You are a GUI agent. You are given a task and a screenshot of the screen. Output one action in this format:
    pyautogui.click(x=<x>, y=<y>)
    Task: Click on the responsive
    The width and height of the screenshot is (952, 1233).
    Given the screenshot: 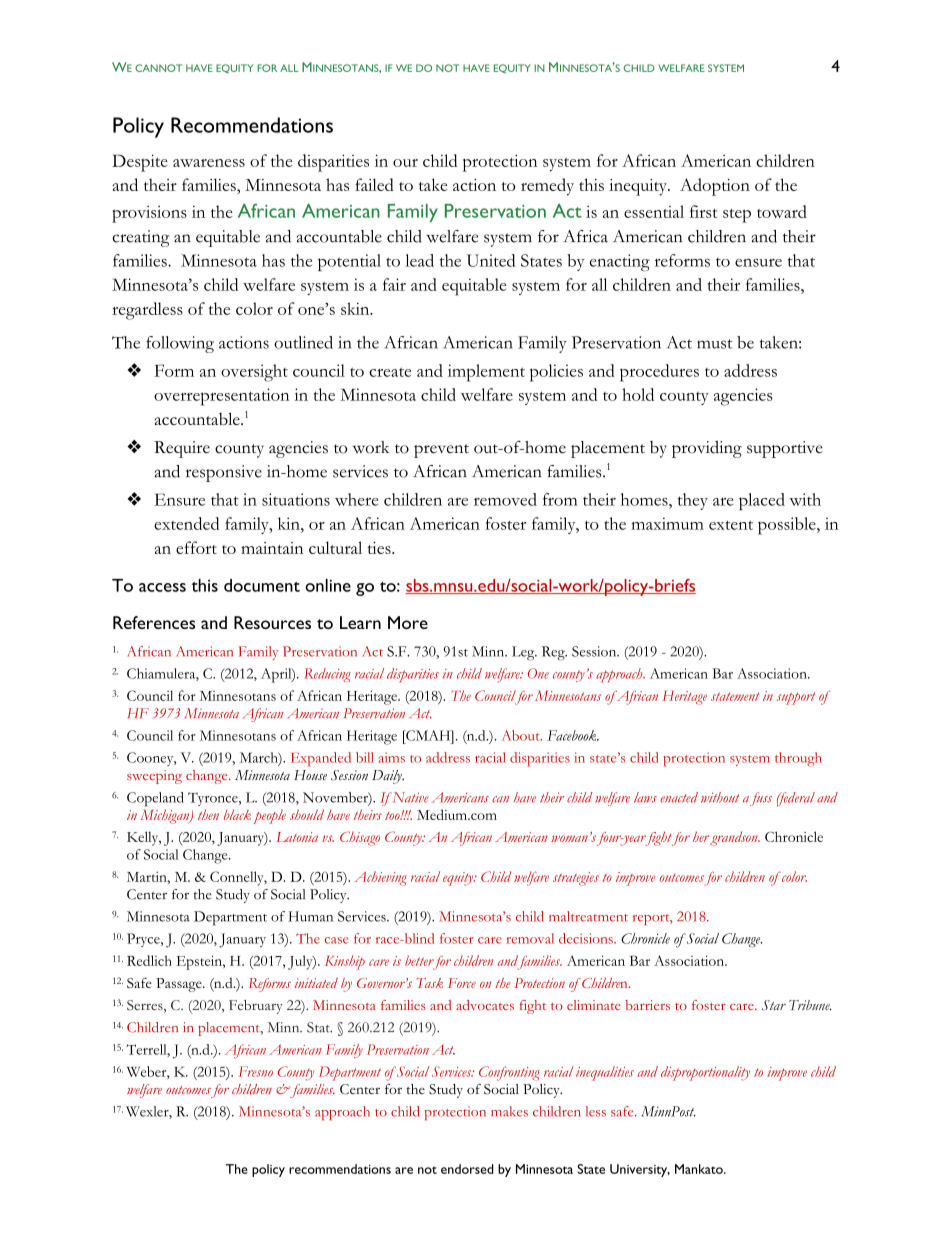 What is the action you would take?
    pyautogui.click(x=224, y=473)
